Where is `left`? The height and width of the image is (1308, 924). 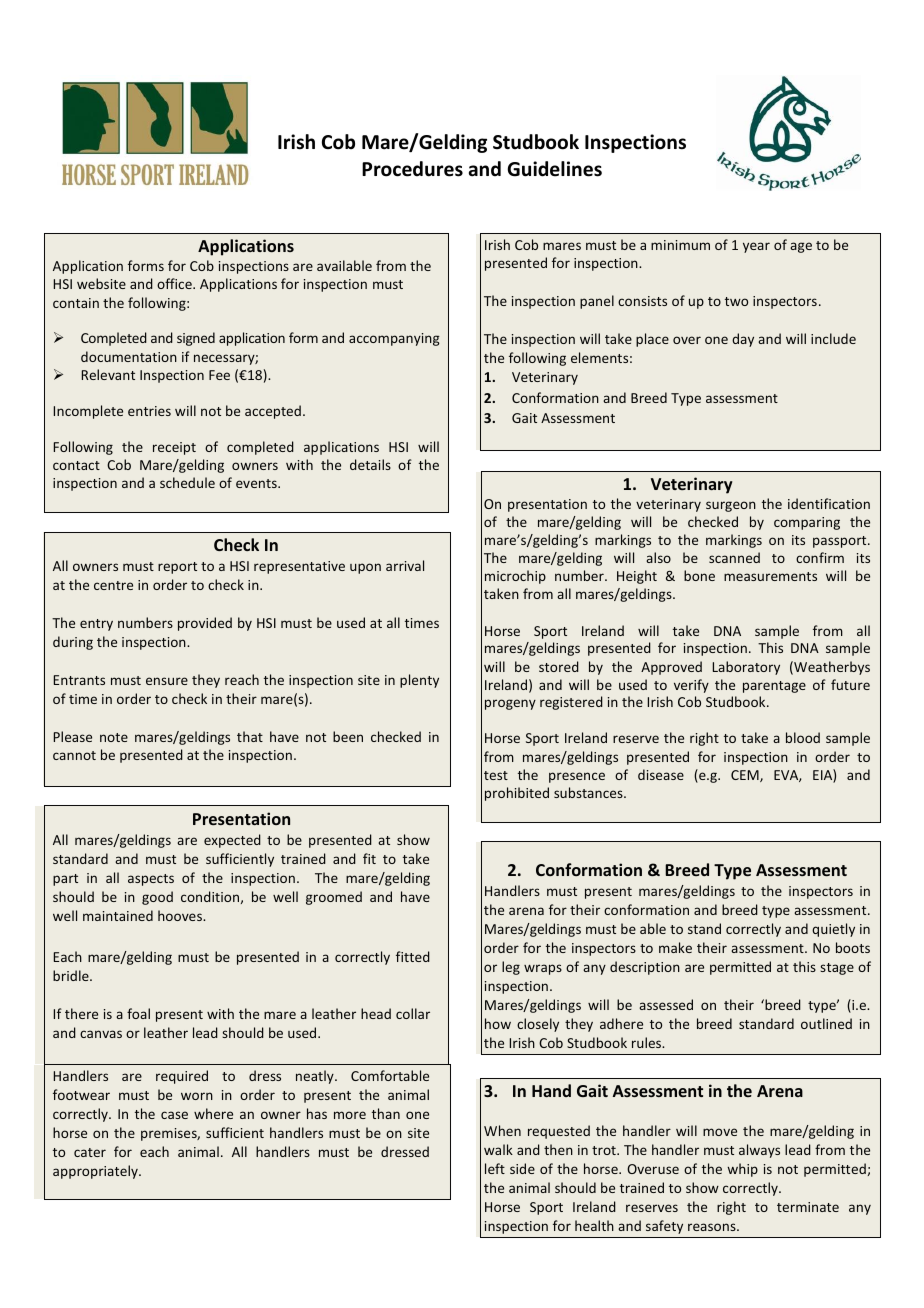 left is located at coordinates (495, 1168).
